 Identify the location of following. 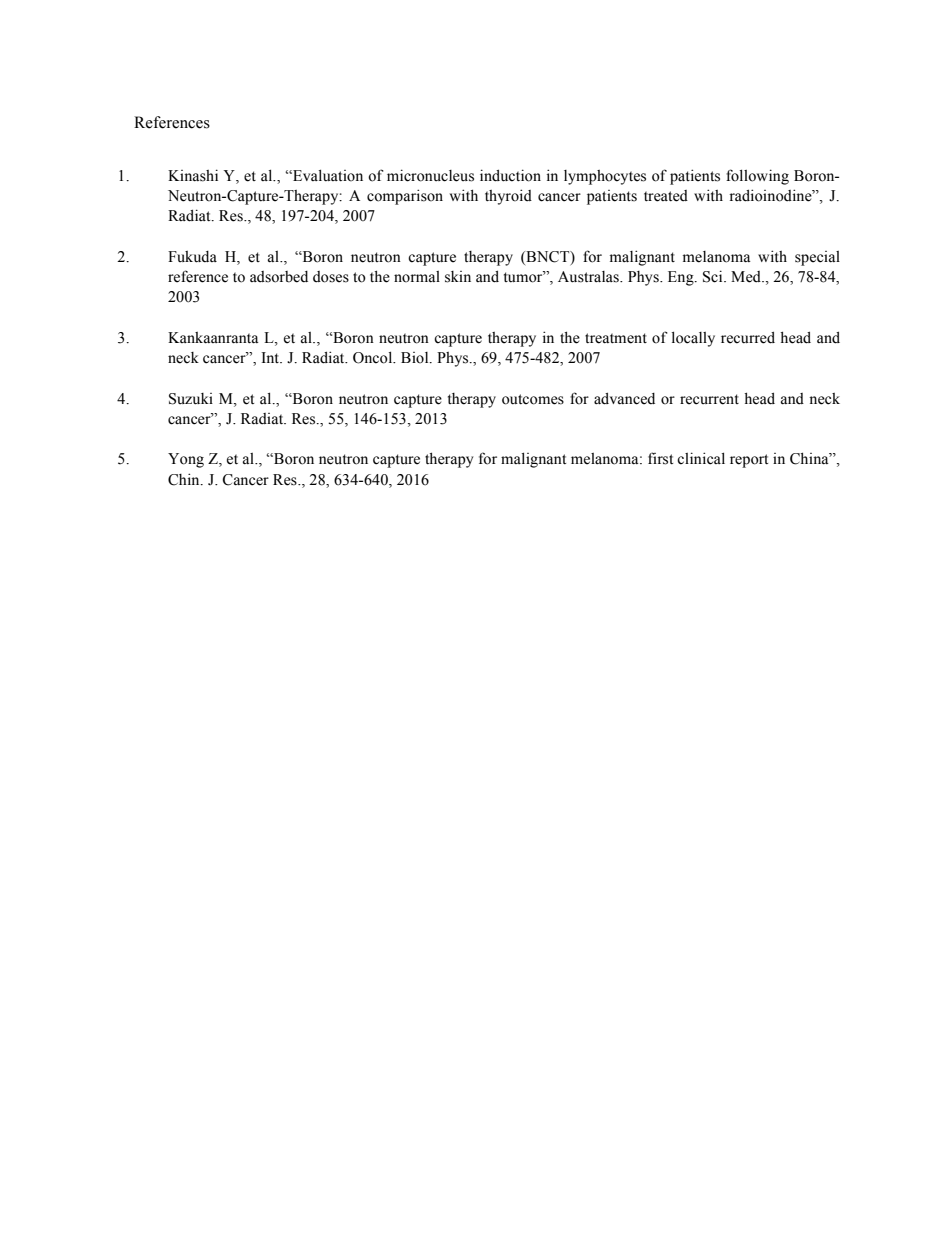
(757, 177).
